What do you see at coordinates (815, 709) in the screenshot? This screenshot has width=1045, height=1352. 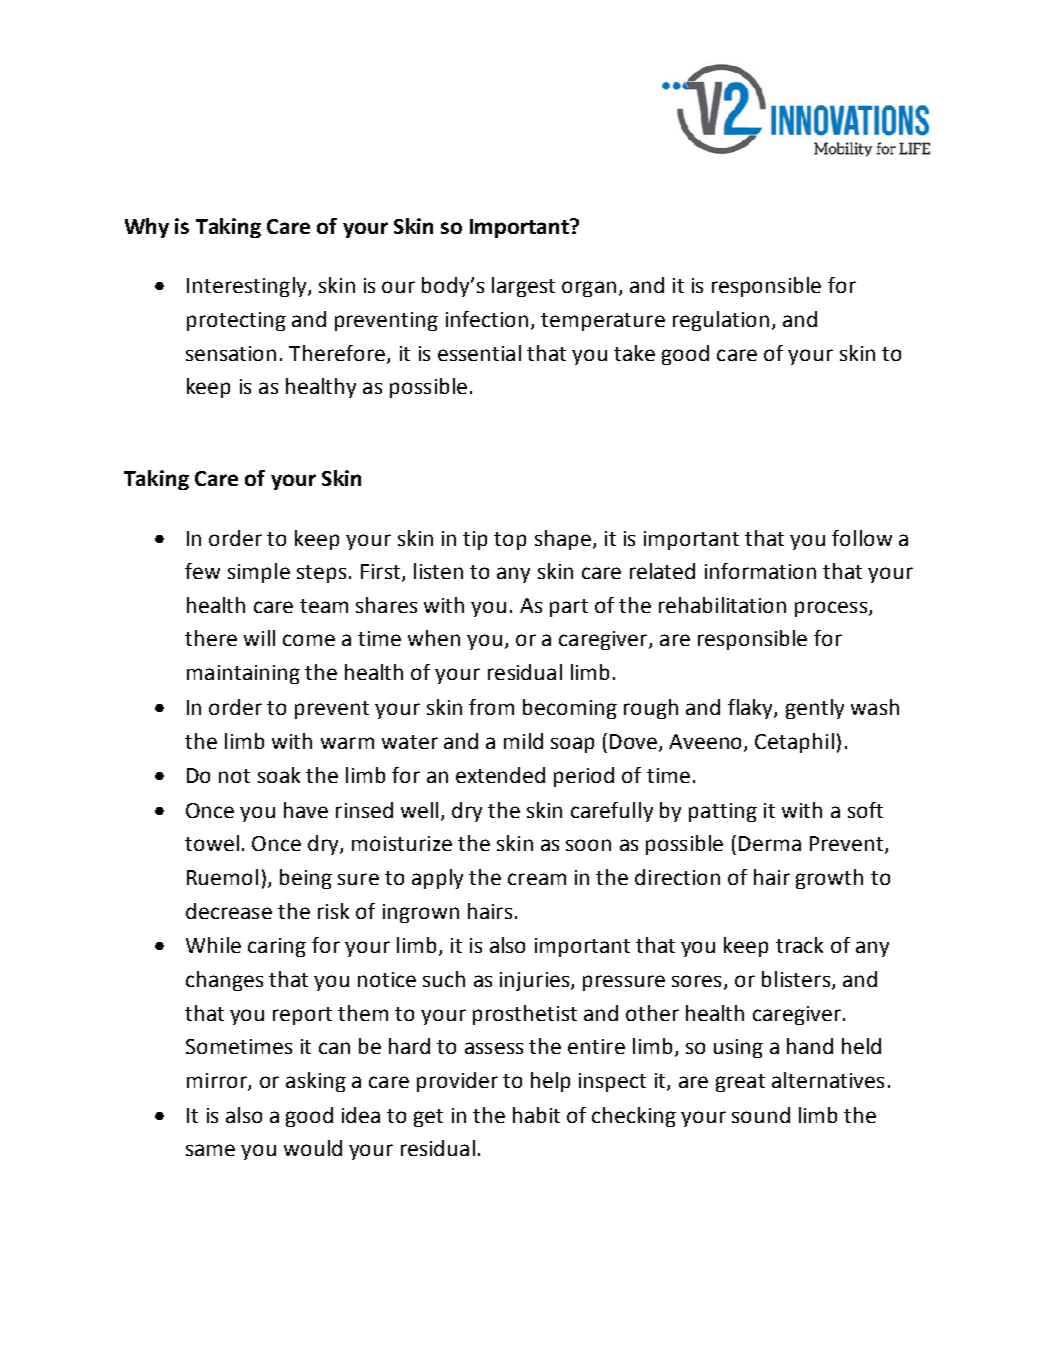 I see `gently` at bounding box center [815, 709].
